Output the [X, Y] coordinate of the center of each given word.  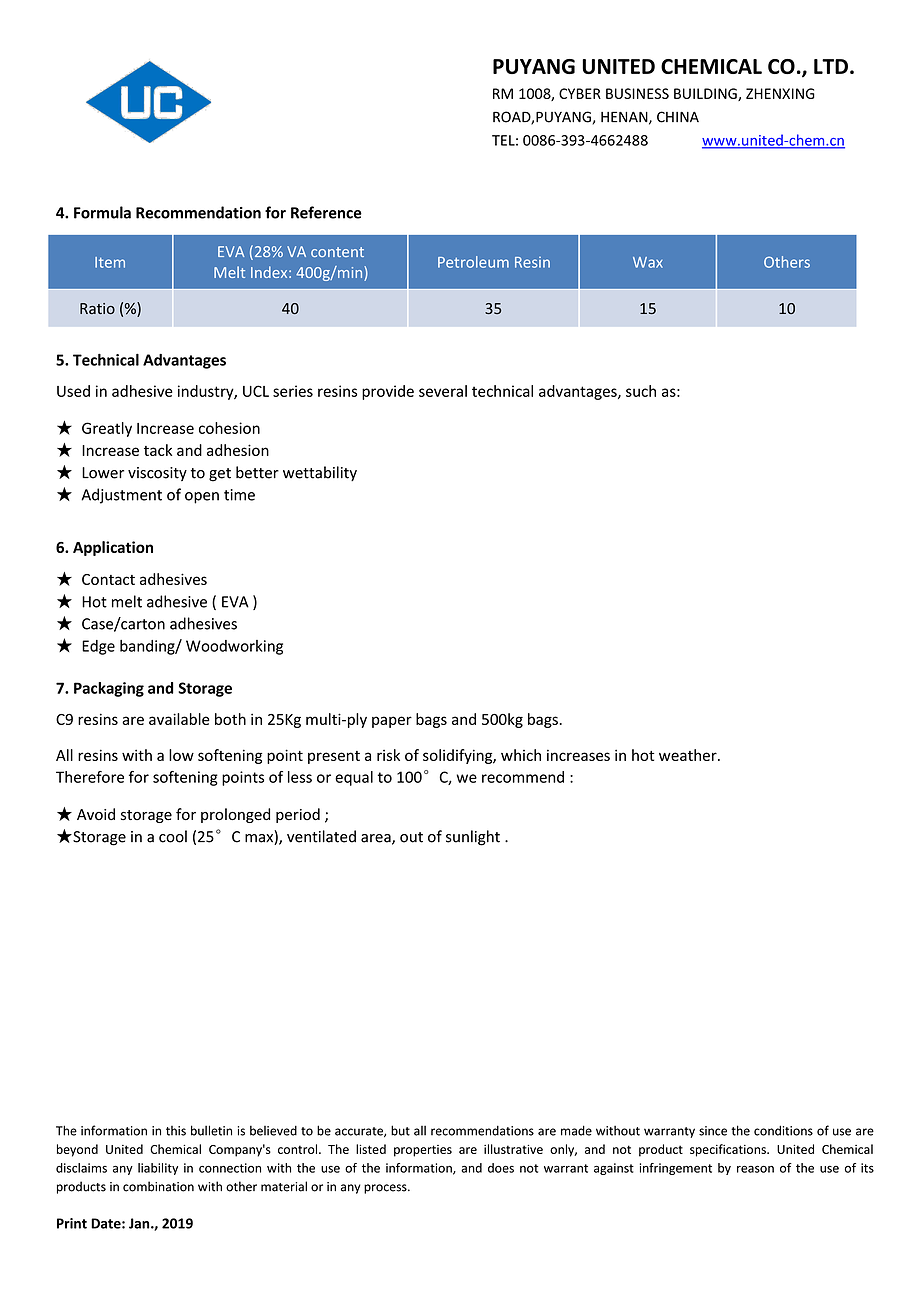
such [641, 391]
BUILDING [706, 94]
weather [689, 755]
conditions [783, 1130]
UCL [256, 391]
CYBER [580, 93]
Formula [102, 212]
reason [755, 1169]
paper [392, 722]
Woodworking [234, 647]
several [443, 391]
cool [173, 836]
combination [158, 1186]
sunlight [473, 838]
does [501, 1168]
